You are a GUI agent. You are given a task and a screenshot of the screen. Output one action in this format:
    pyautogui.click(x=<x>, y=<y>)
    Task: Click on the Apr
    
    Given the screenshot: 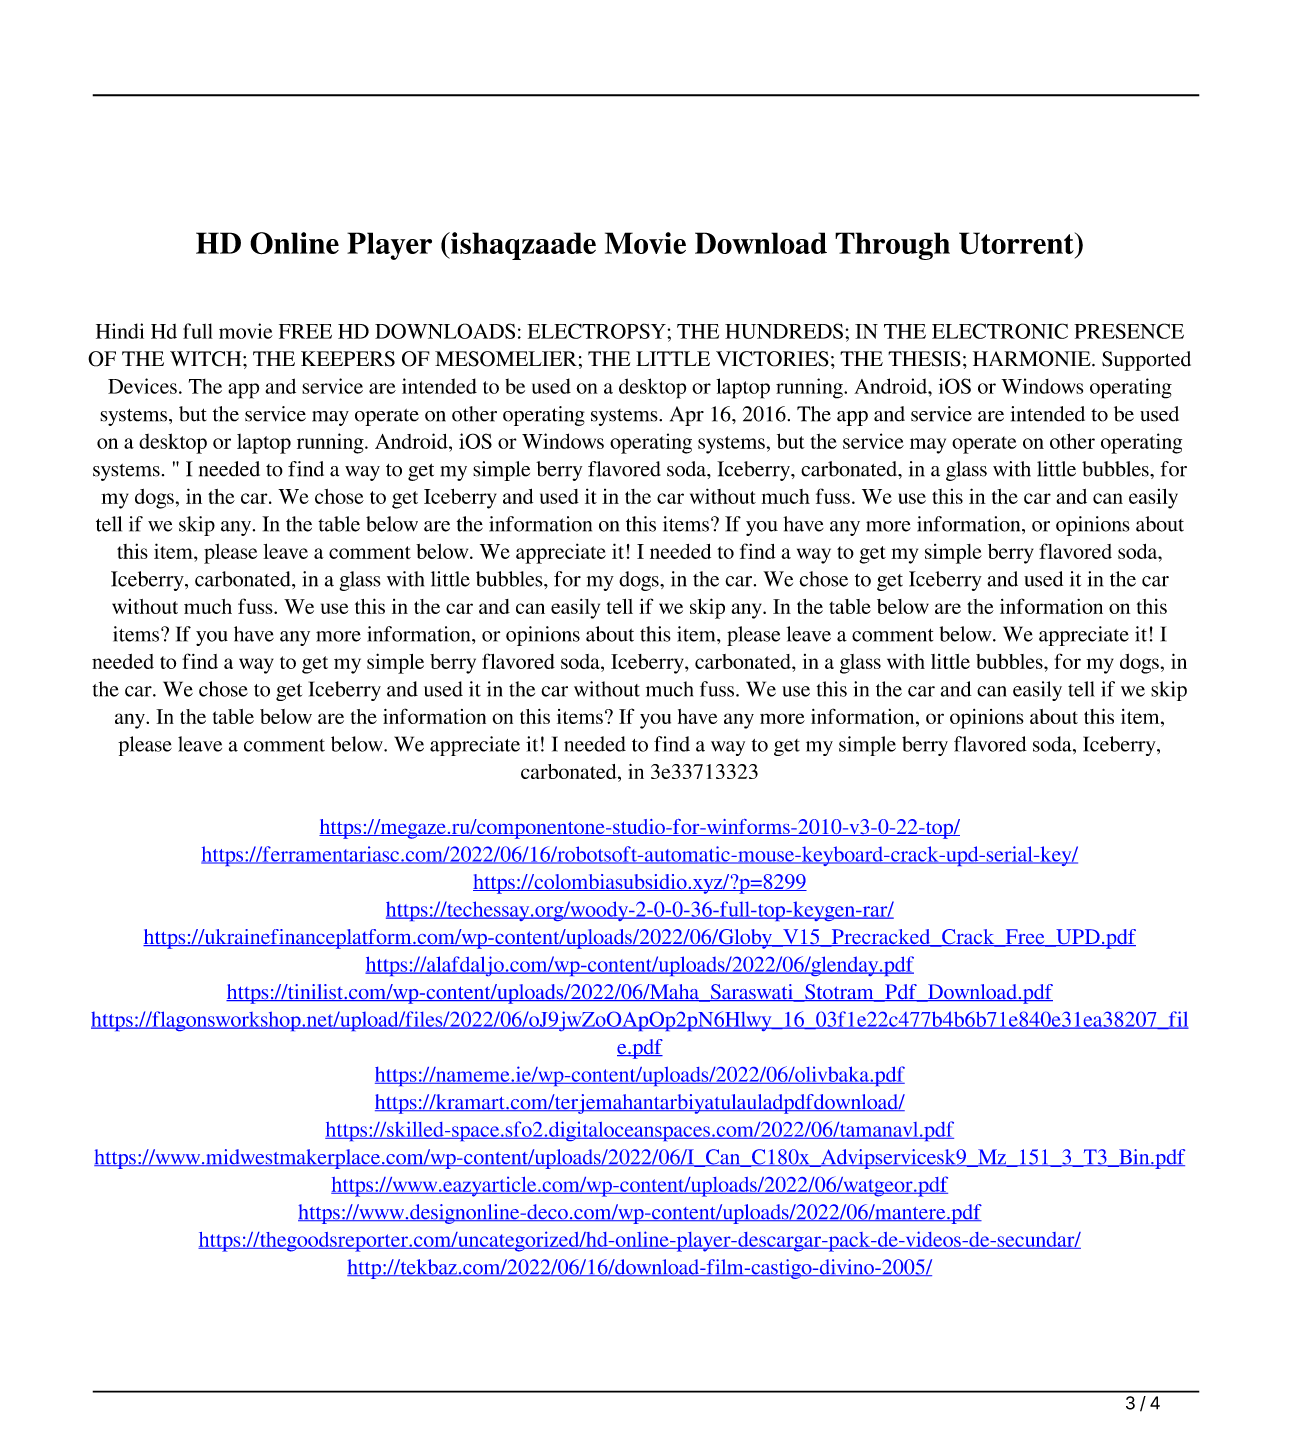 What is the action you would take?
    pyautogui.click(x=687, y=416)
